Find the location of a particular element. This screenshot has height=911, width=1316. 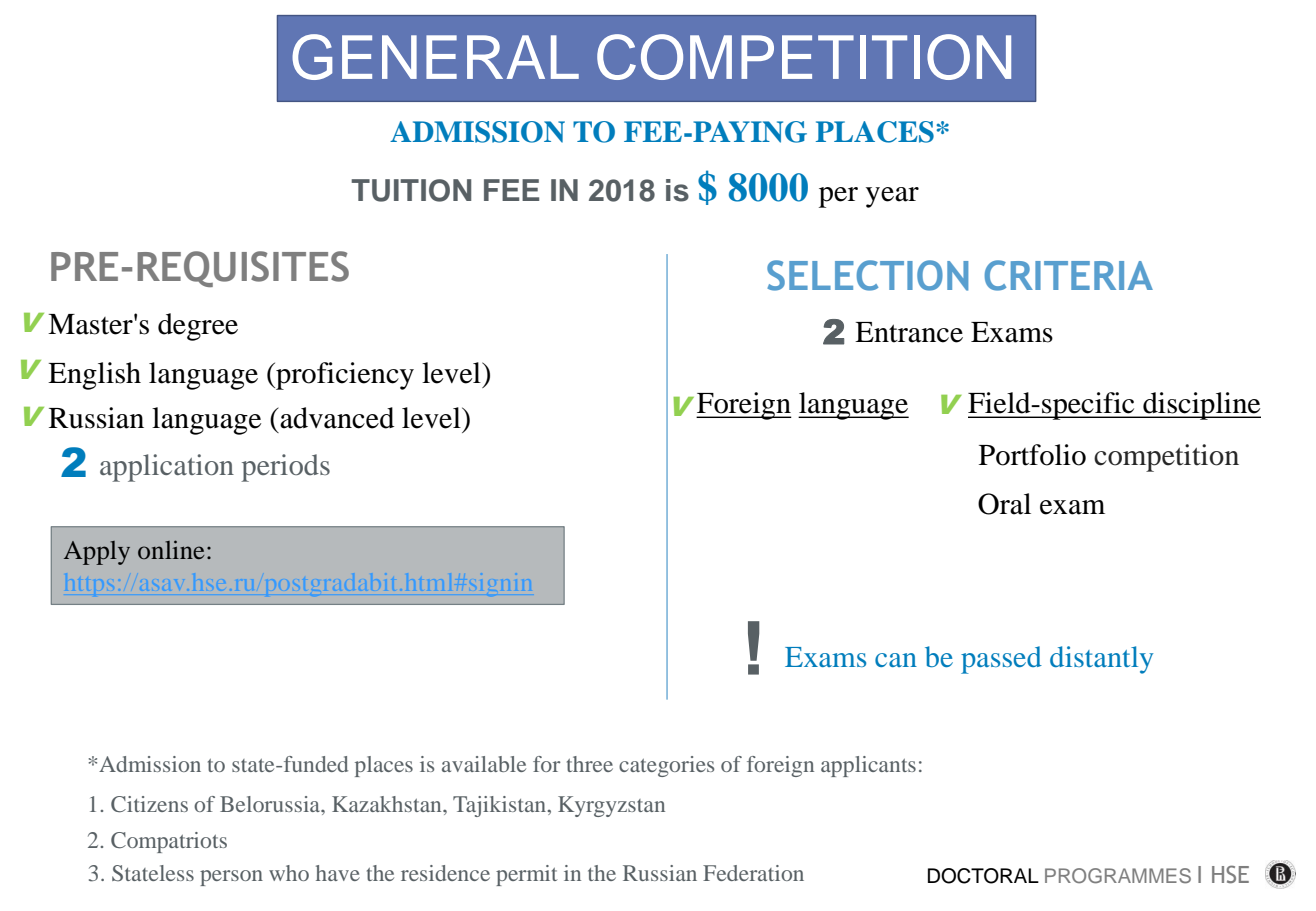

three is located at coordinates (590, 764).
